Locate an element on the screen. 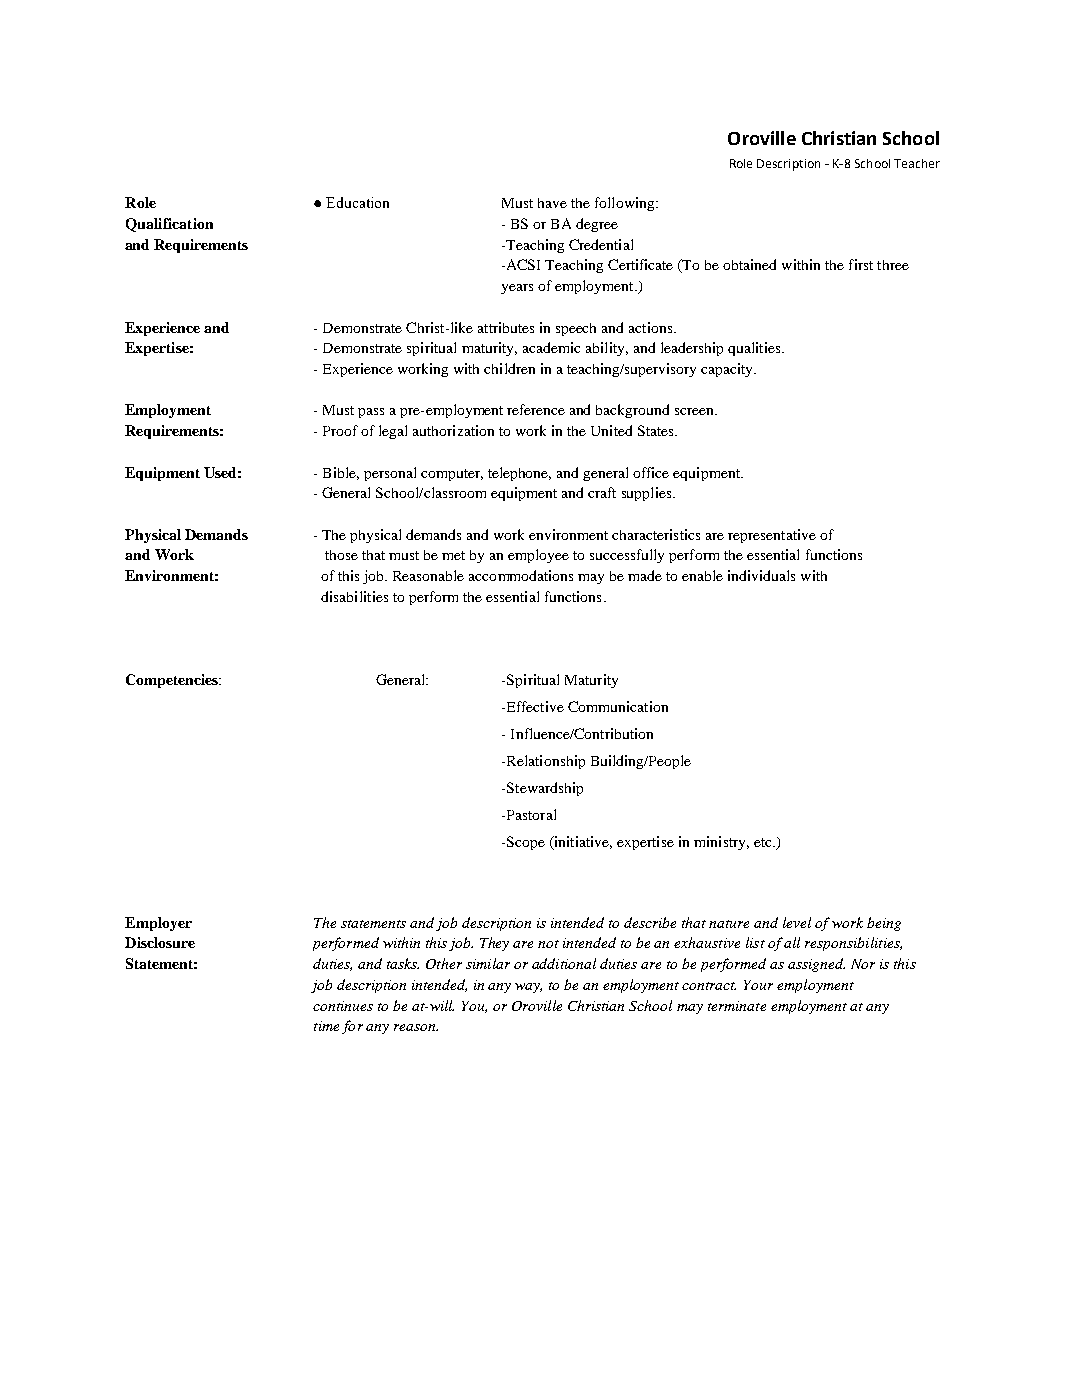  way is located at coordinates (528, 988).
